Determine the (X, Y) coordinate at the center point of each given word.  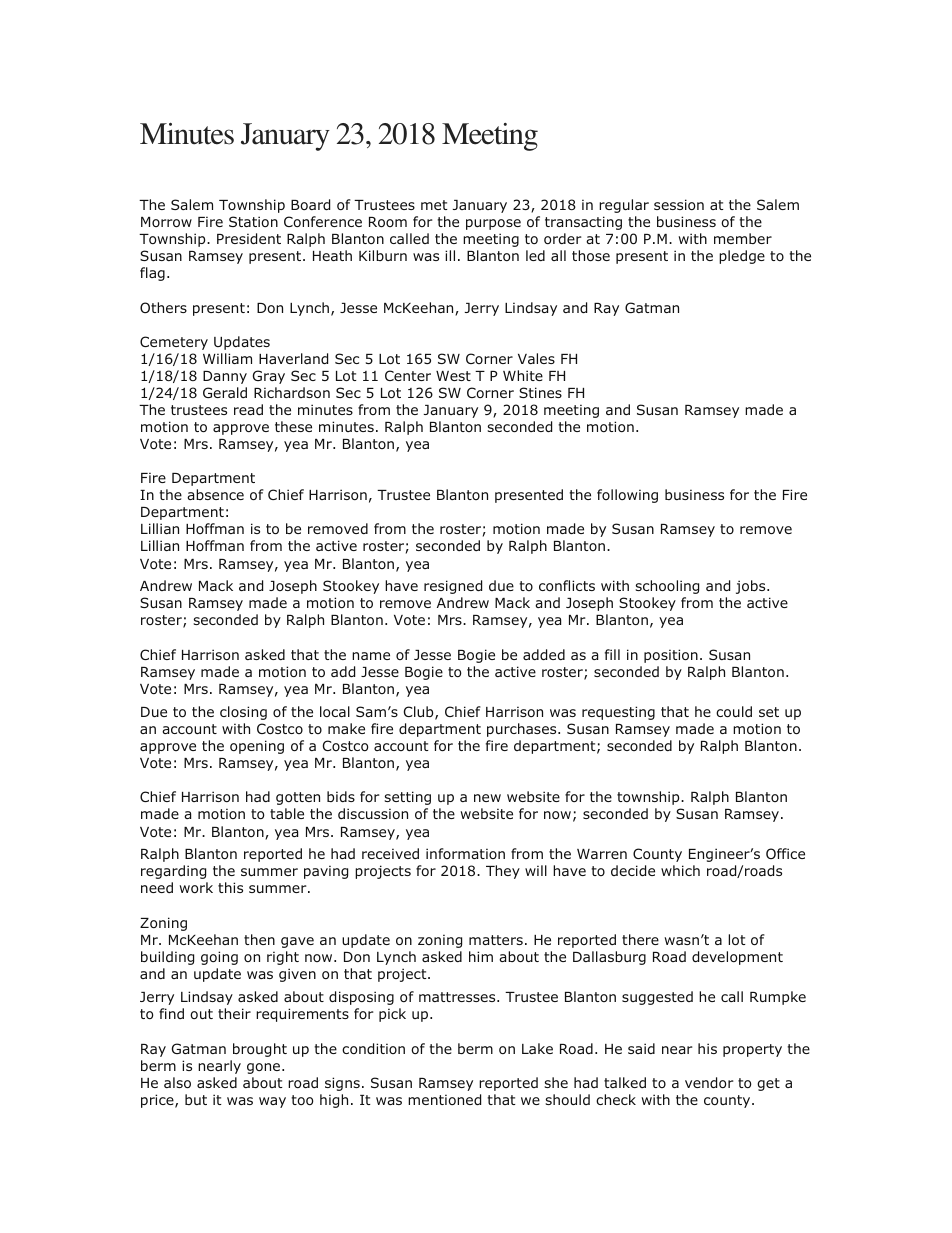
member (743, 238)
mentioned (444, 1099)
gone (263, 1068)
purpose (493, 224)
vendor (709, 1082)
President (249, 238)
